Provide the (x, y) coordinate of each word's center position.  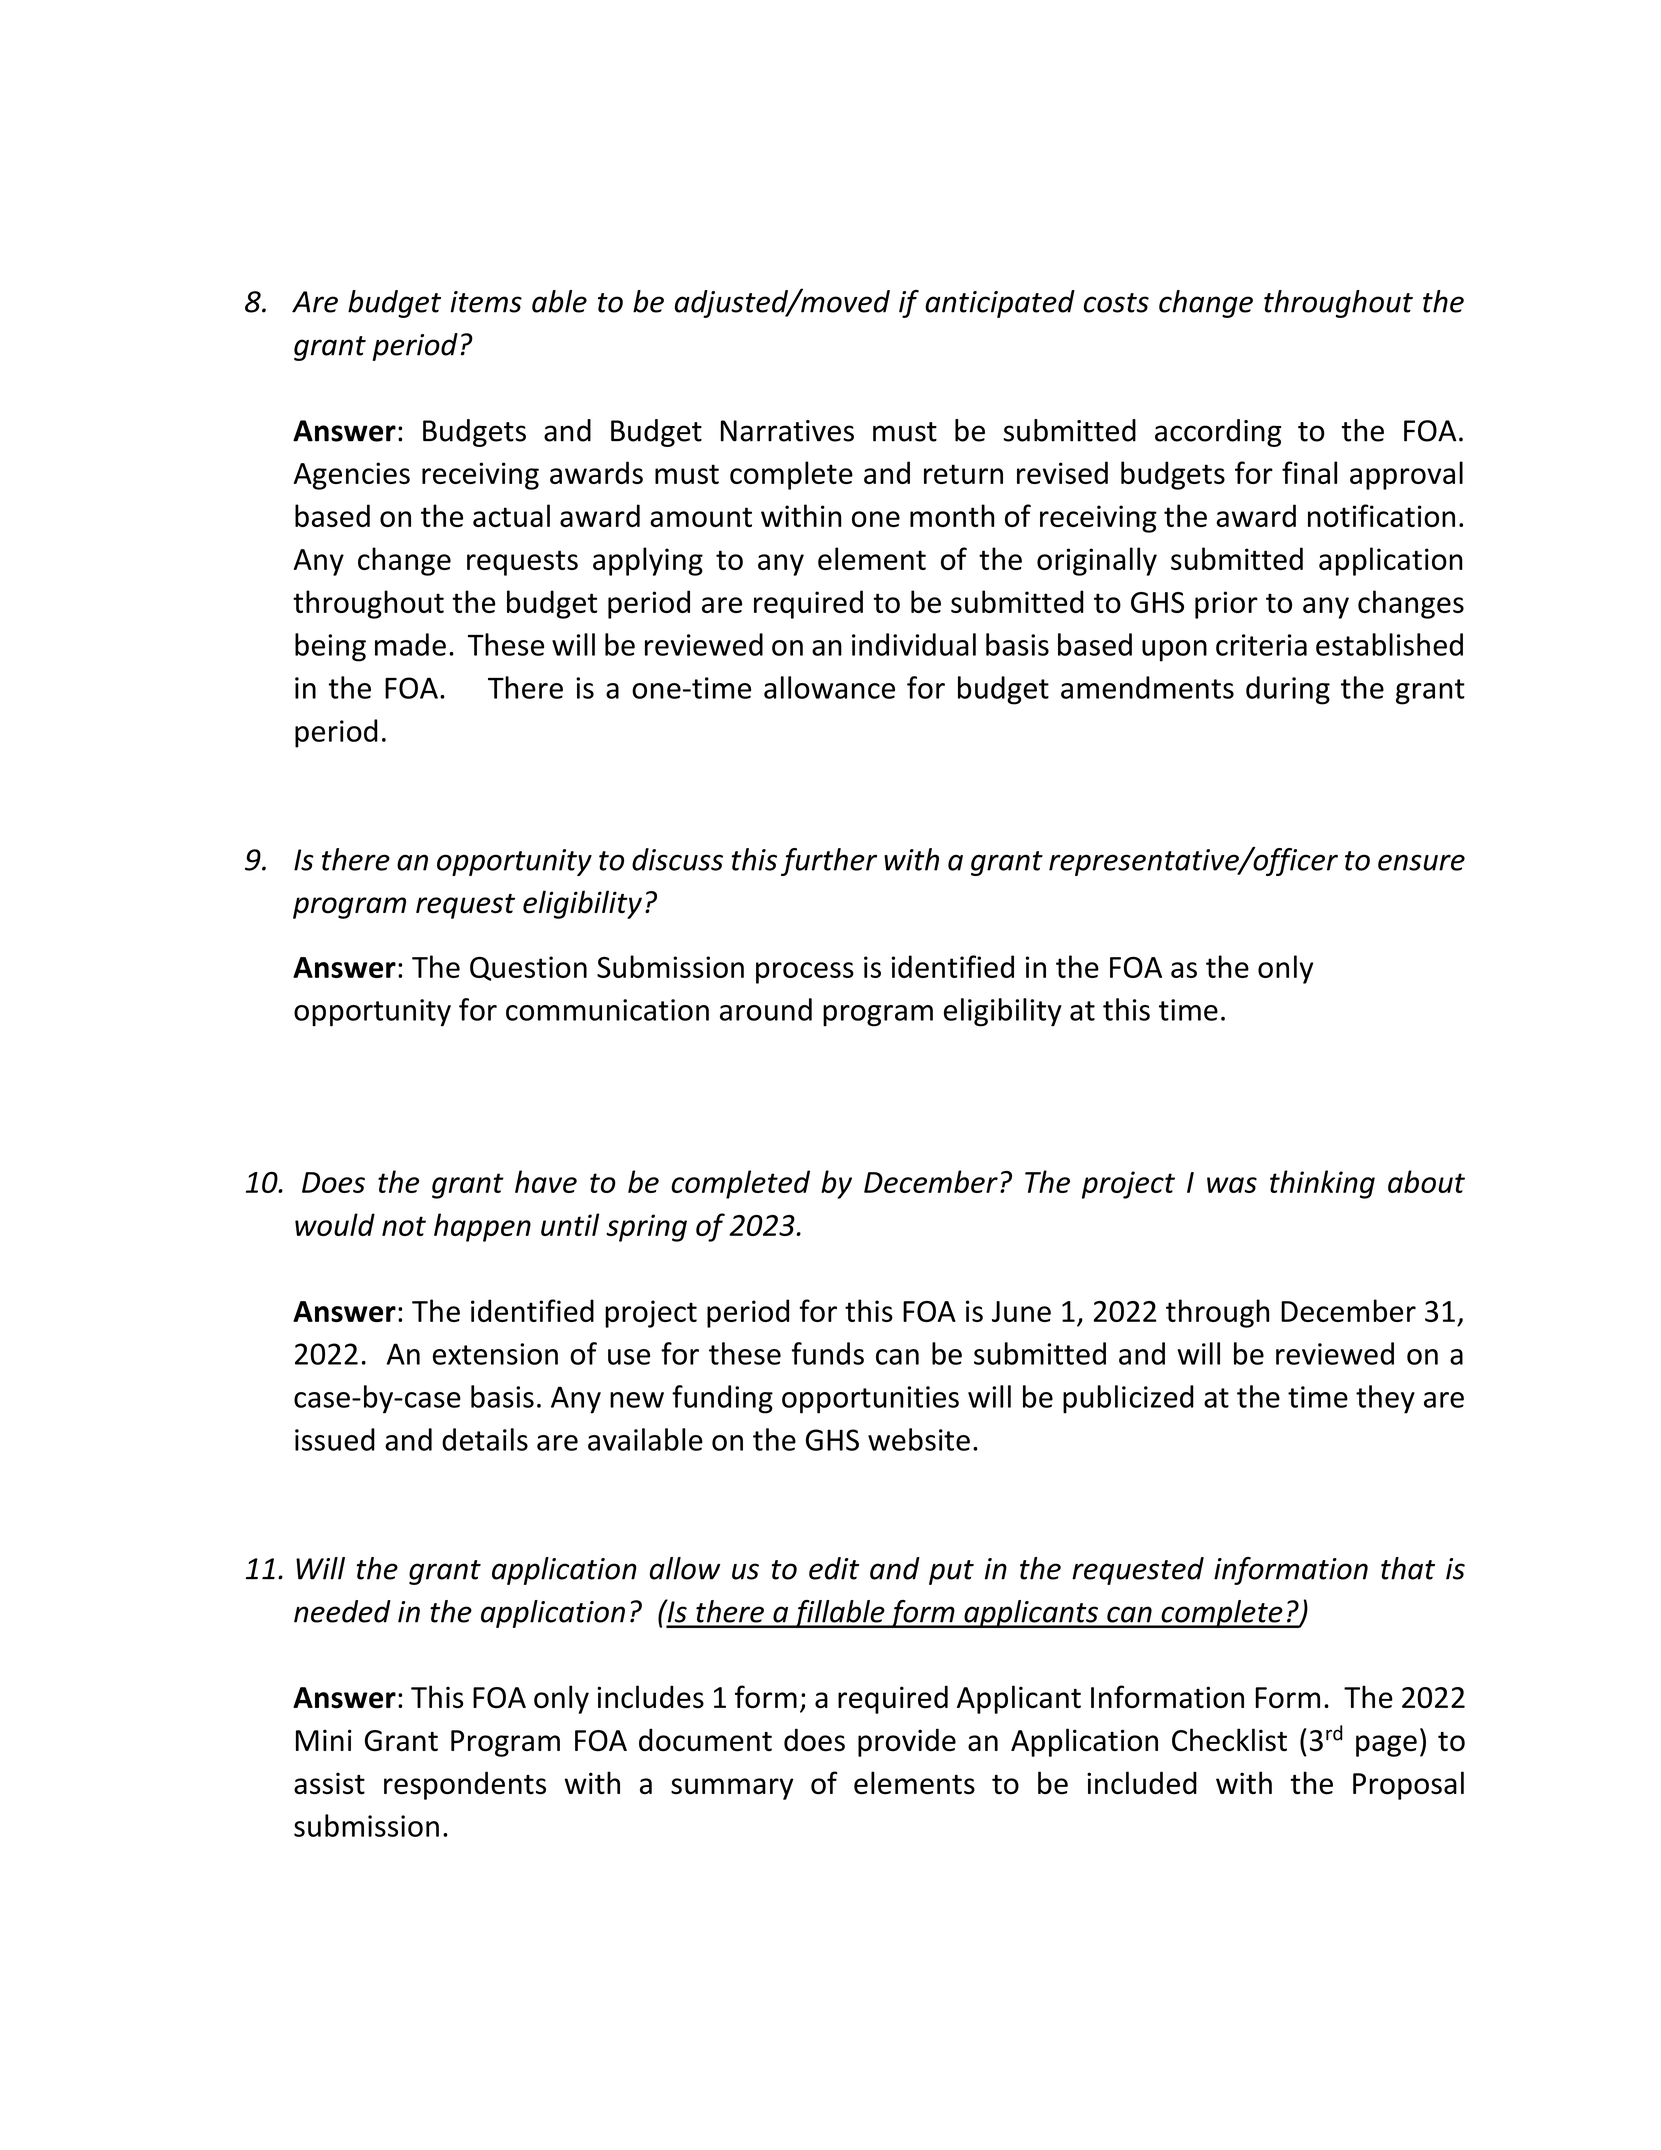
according (1218, 433)
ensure (1421, 862)
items (486, 302)
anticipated (1000, 304)
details (485, 1439)
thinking (1322, 1184)
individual (914, 644)
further (829, 862)
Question (528, 968)
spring (646, 1228)
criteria (1261, 645)
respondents (465, 1785)
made (410, 644)
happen (482, 1227)
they (1385, 1399)
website (919, 1439)
